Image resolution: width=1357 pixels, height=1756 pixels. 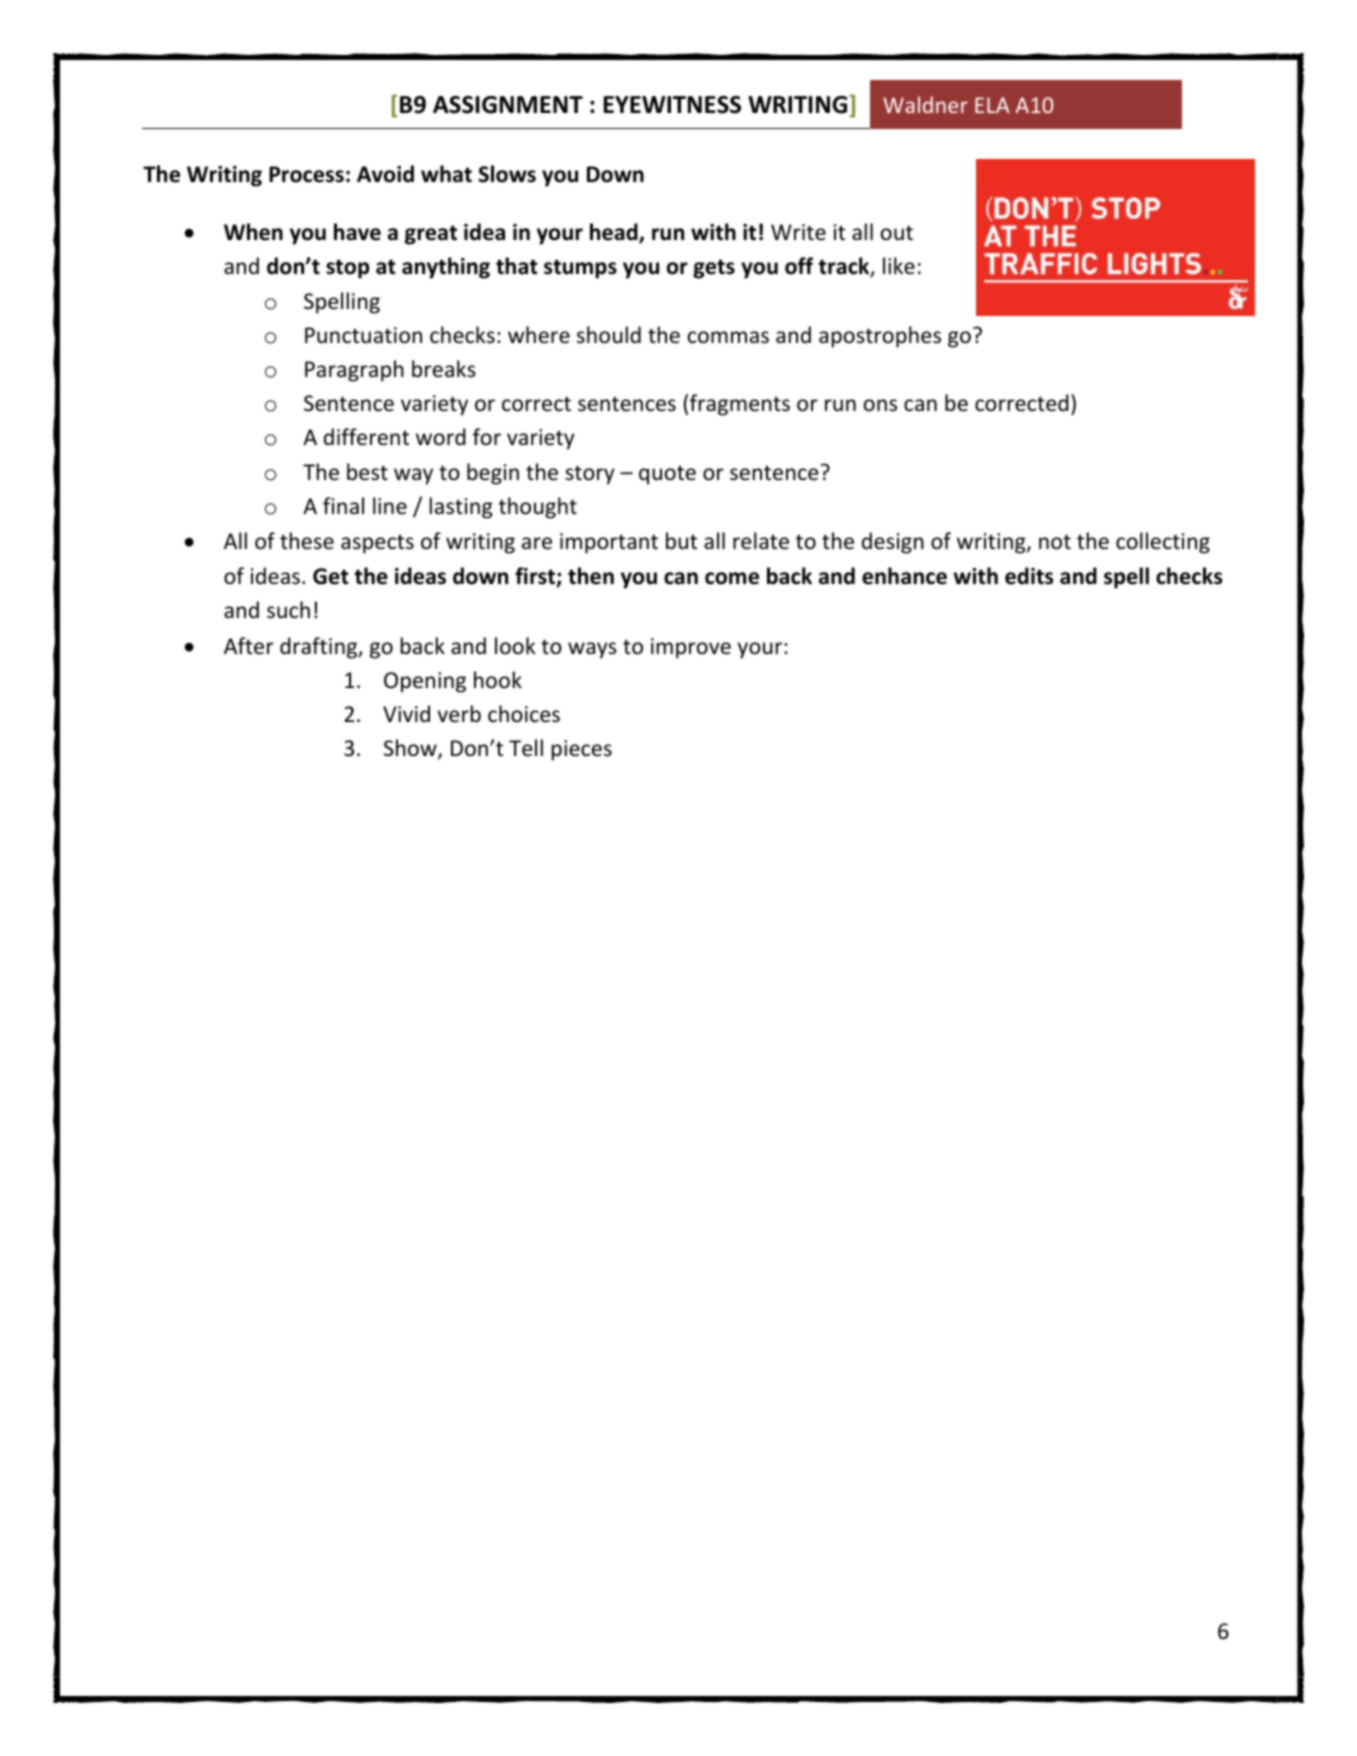 I want to click on Punctuation, so click(x=363, y=335).
